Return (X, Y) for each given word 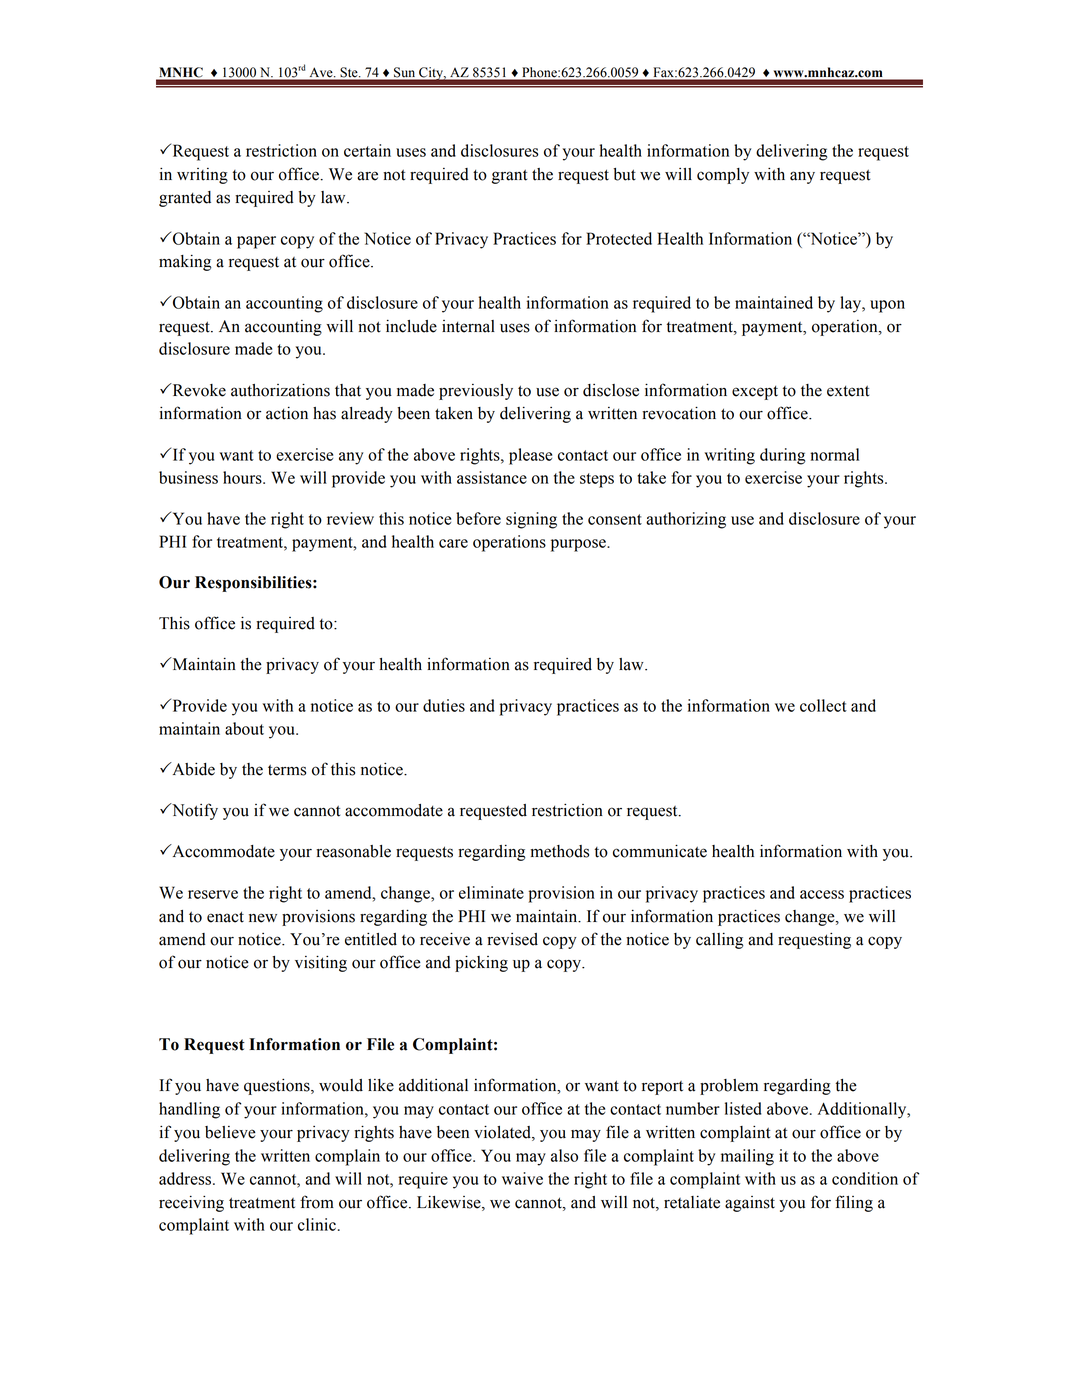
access (822, 894)
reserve (213, 894)
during (782, 456)
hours (243, 477)
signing (531, 520)
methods (559, 851)
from (317, 1202)
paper (256, 242)
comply (723, 176)
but (624, 174)
